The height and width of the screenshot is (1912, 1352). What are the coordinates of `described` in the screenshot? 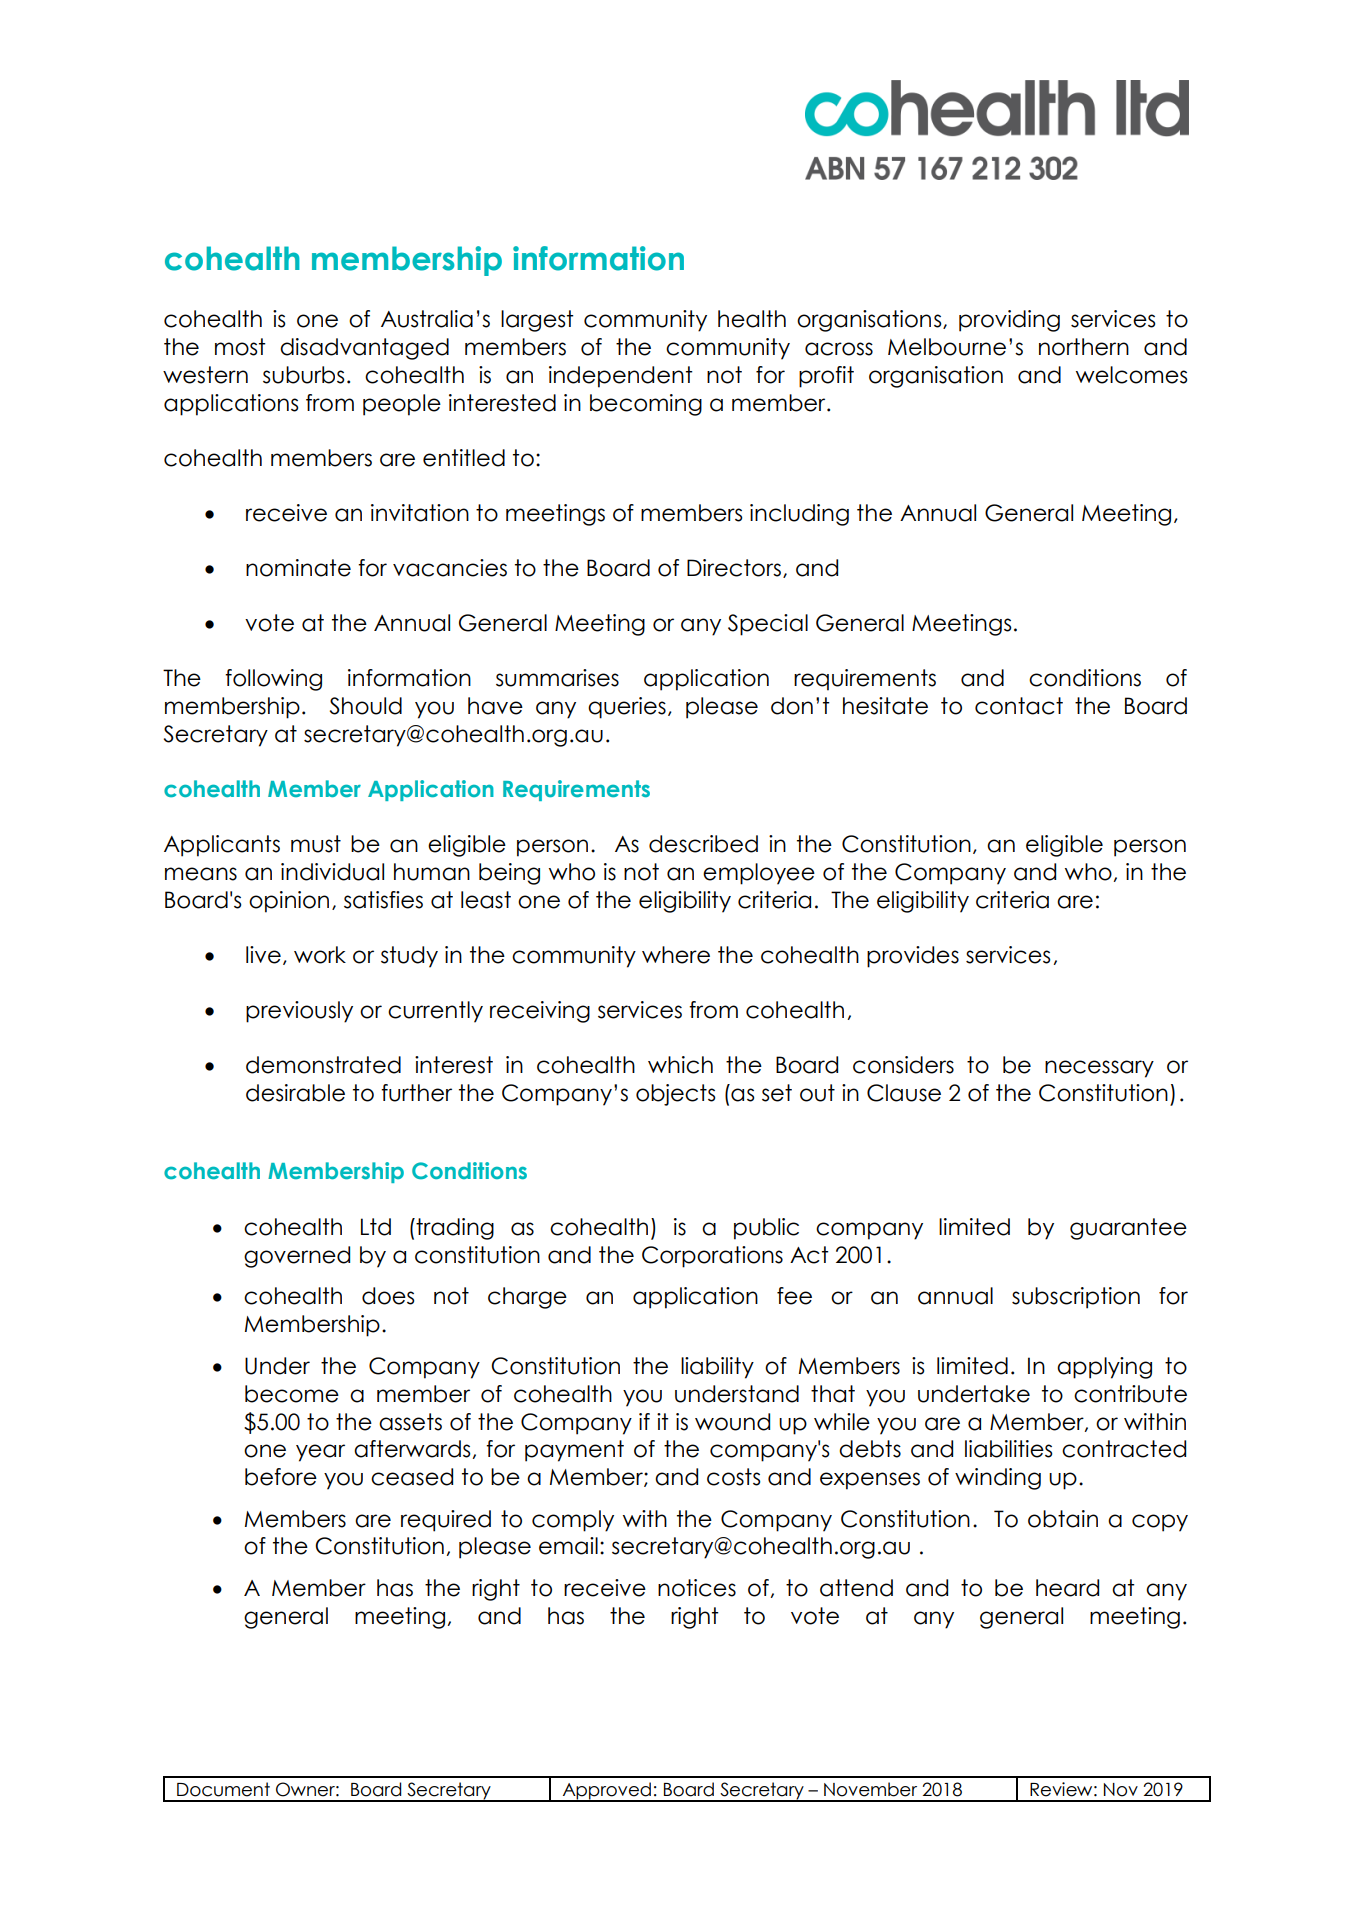 It's located at (703, 844).
